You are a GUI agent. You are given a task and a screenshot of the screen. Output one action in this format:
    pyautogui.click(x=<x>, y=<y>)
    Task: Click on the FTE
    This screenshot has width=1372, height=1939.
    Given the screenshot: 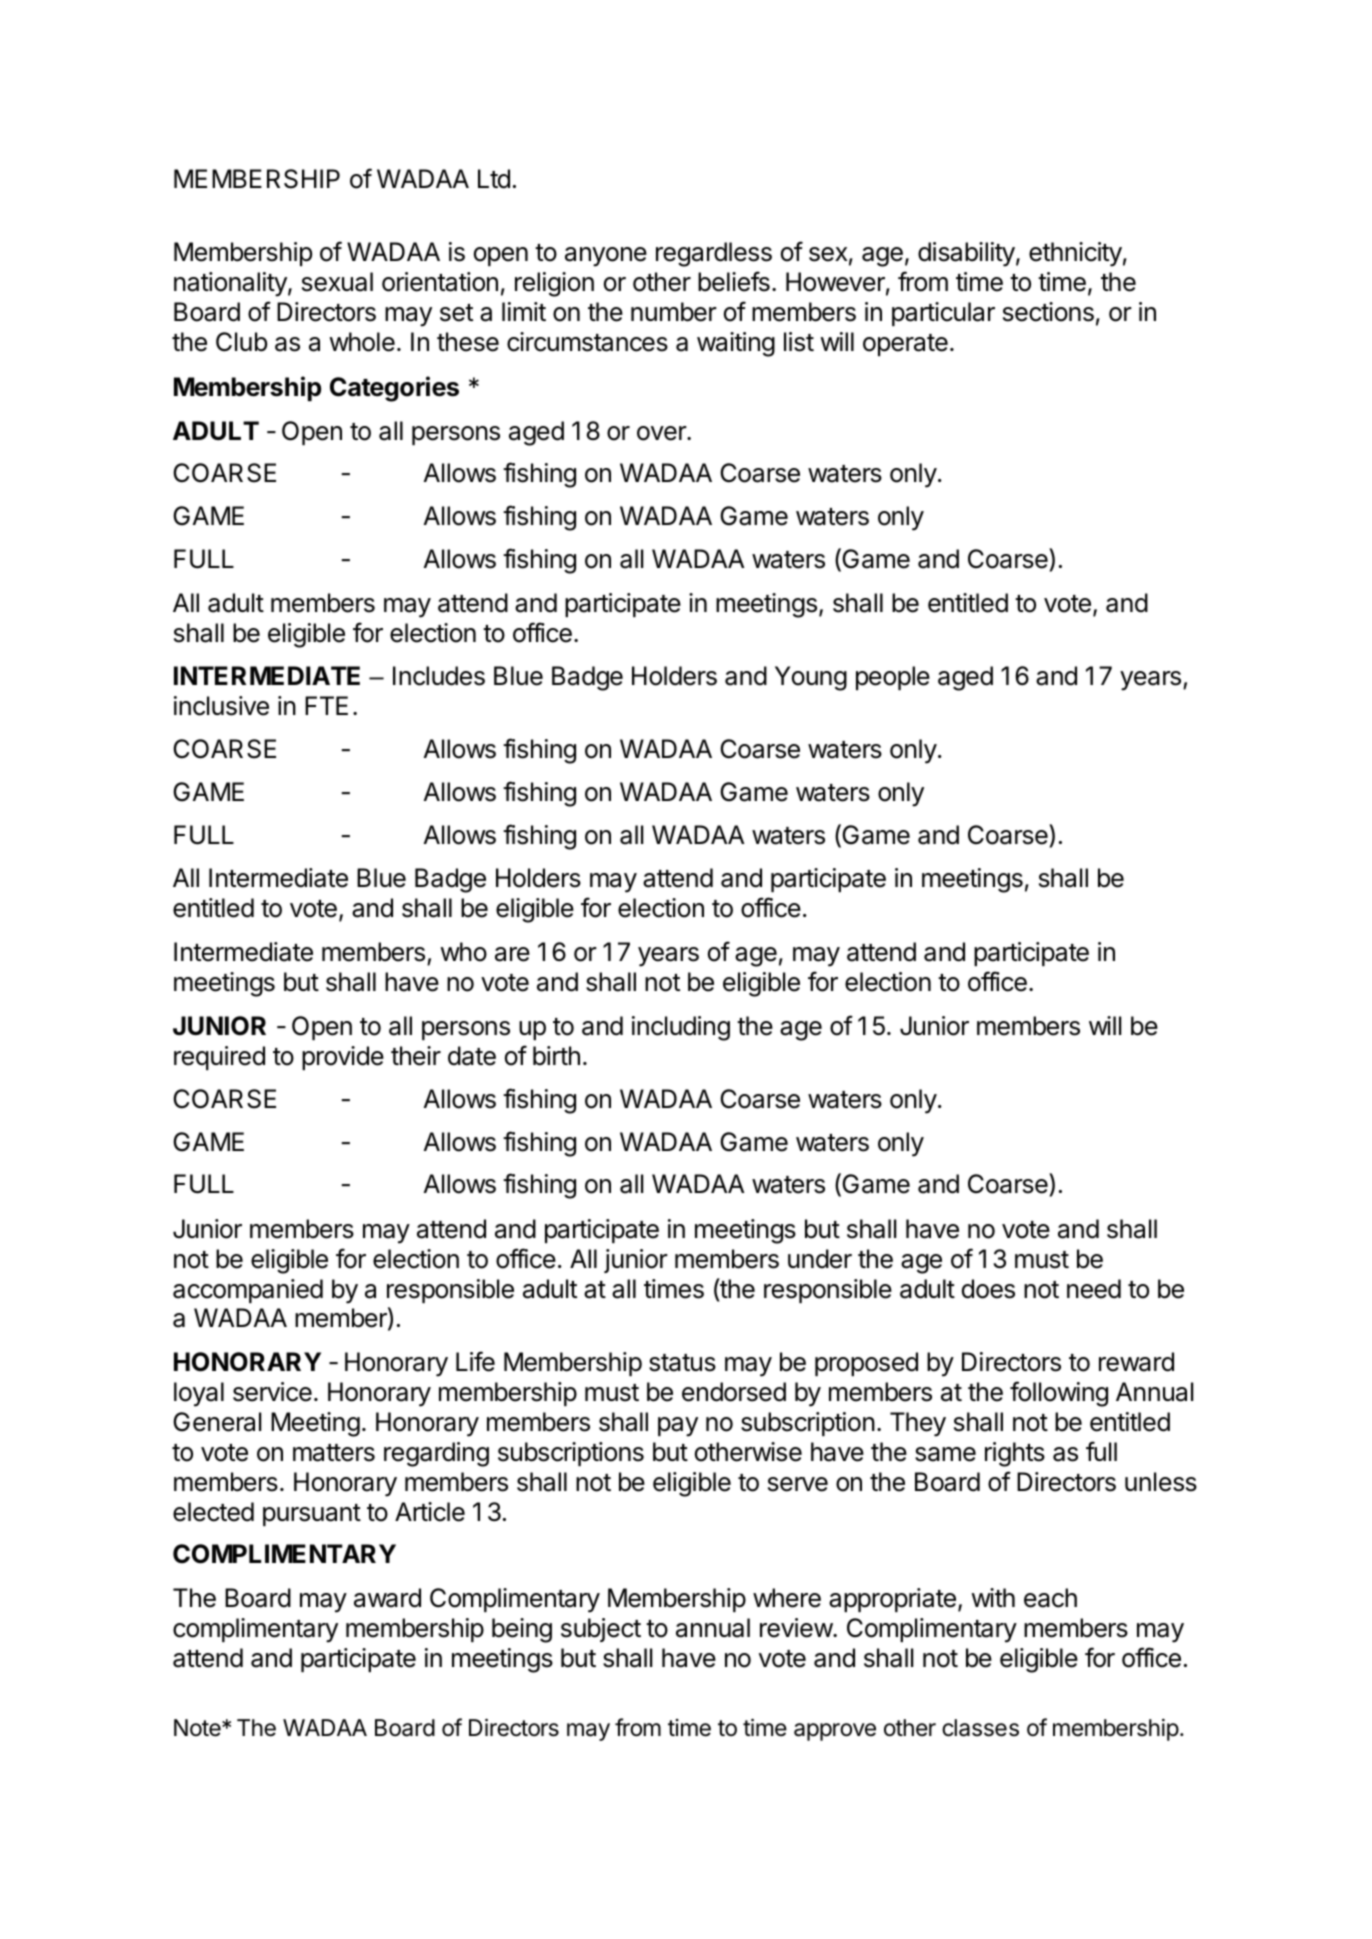 What is the action you would take?
    pyautogui.click(x=326, y=705)
